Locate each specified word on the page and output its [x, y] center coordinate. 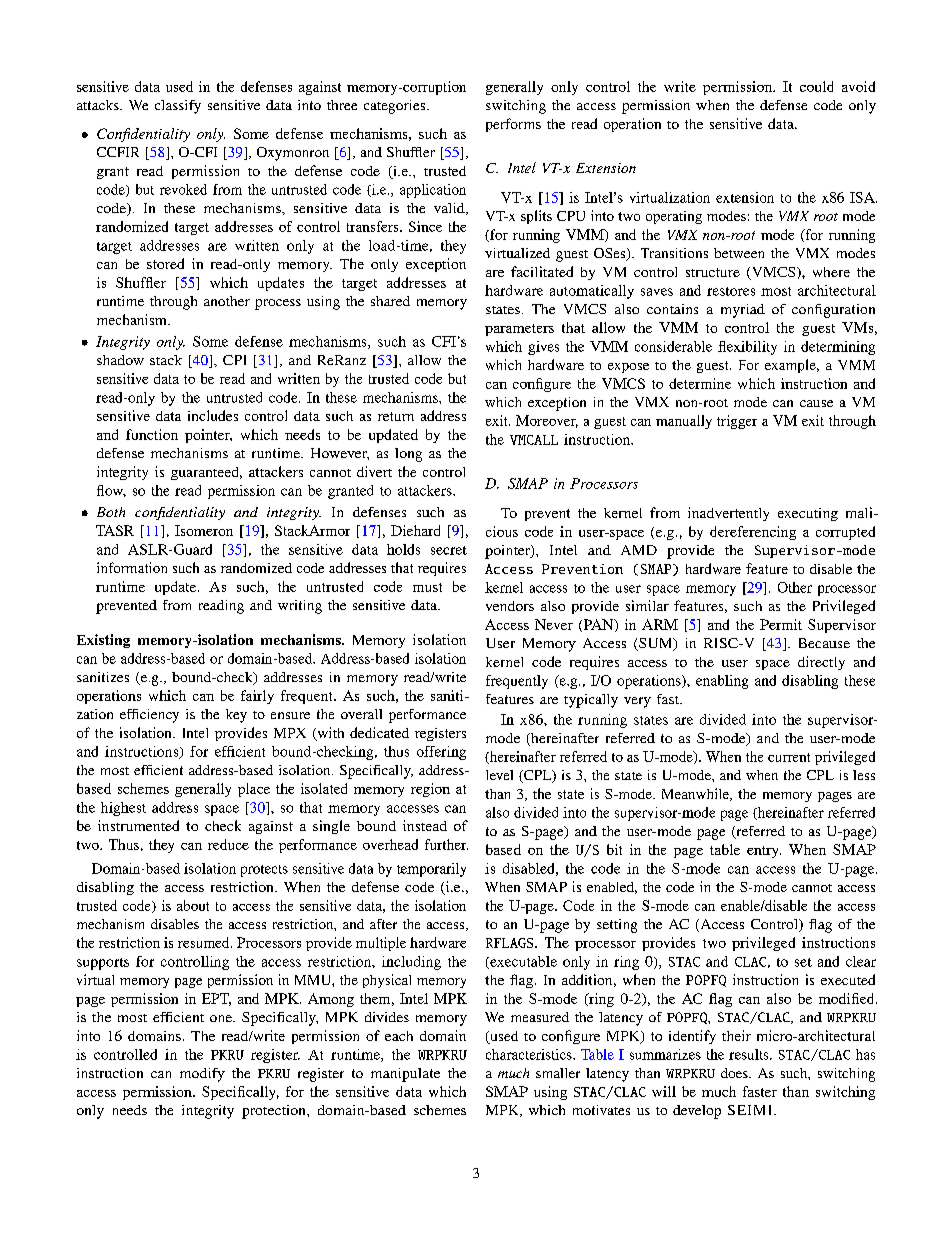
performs [513, 125]
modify [202, 1075]
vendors [510, 606]
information [132, 567]
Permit [781, 624]
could [816, 86]
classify [178, 107]
